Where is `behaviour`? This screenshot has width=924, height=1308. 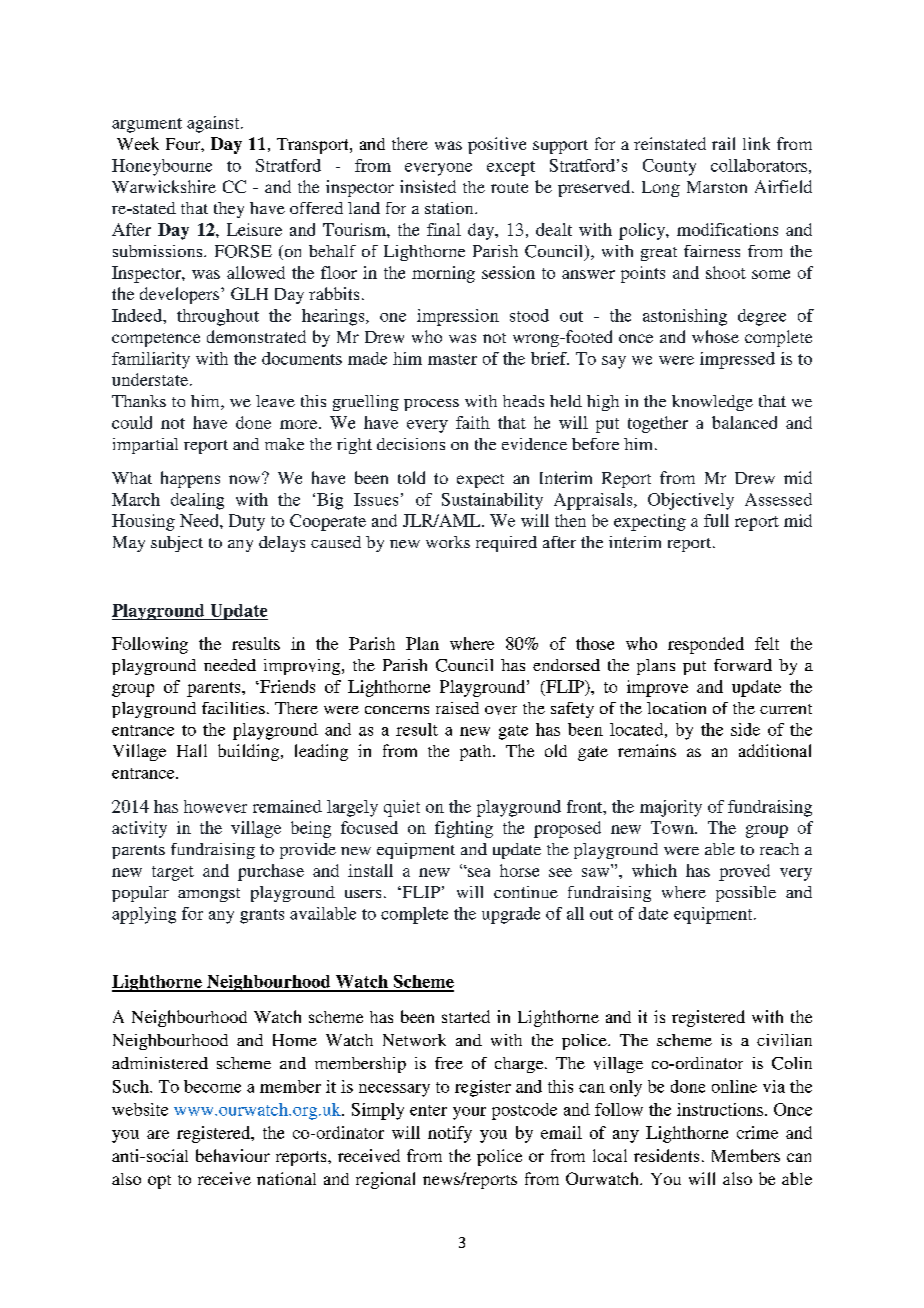 behaviour is located at coordinates (233, 1155).
